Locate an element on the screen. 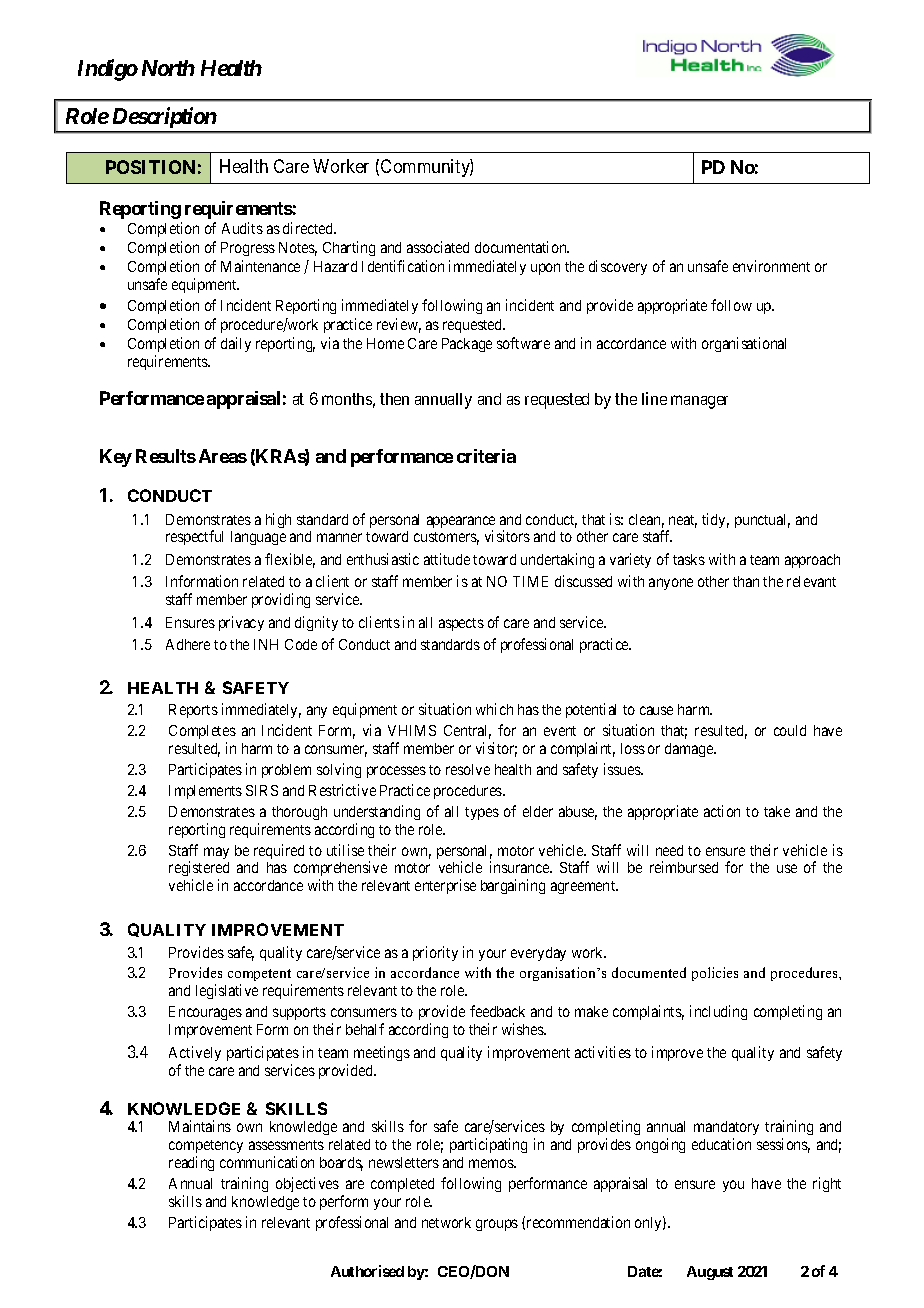 This screenshot has width=924, height=1308. North is located at coordinates (168, 68).
